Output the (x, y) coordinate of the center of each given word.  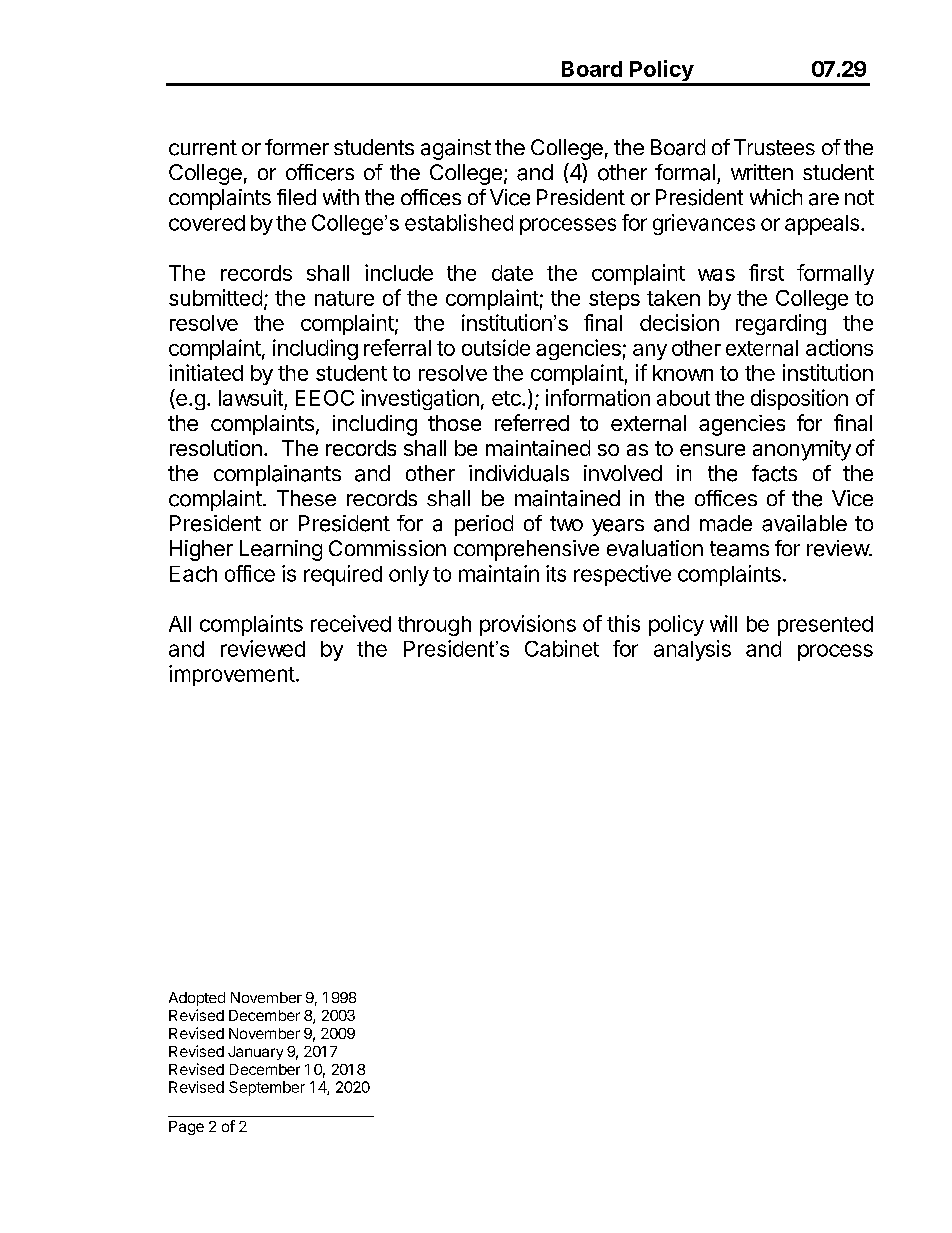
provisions (528, 625)
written (762, 172)
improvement (232, 675)
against (456, 149)
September (267, 1088)
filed (296, 197)
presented (825, 626)
